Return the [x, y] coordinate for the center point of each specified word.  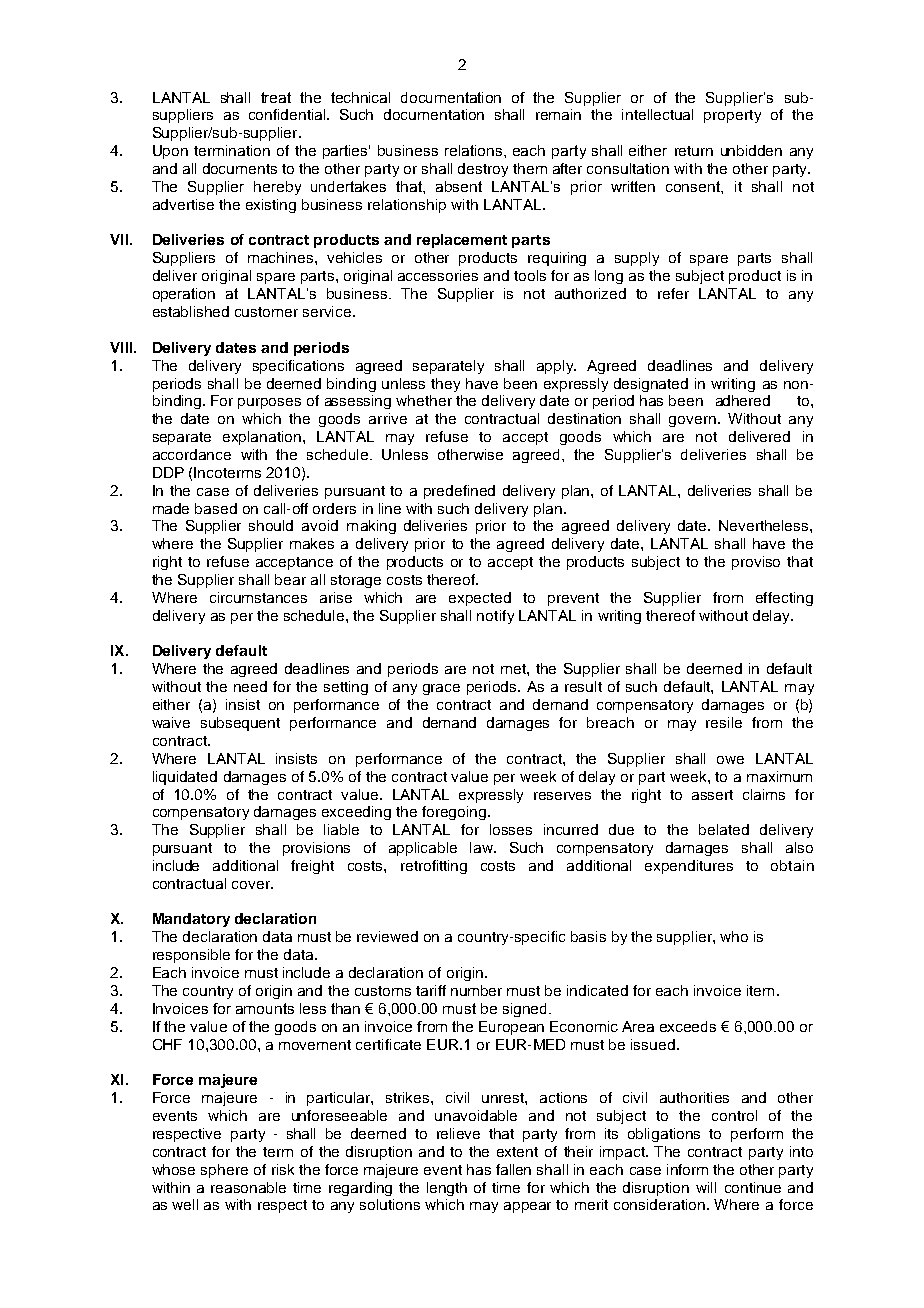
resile [724, 722]
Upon [170, 152]
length [447, 1189]
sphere [224, 1171]
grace [441, 689]
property [732, 116]
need [250, 686]
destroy [483, 170]
